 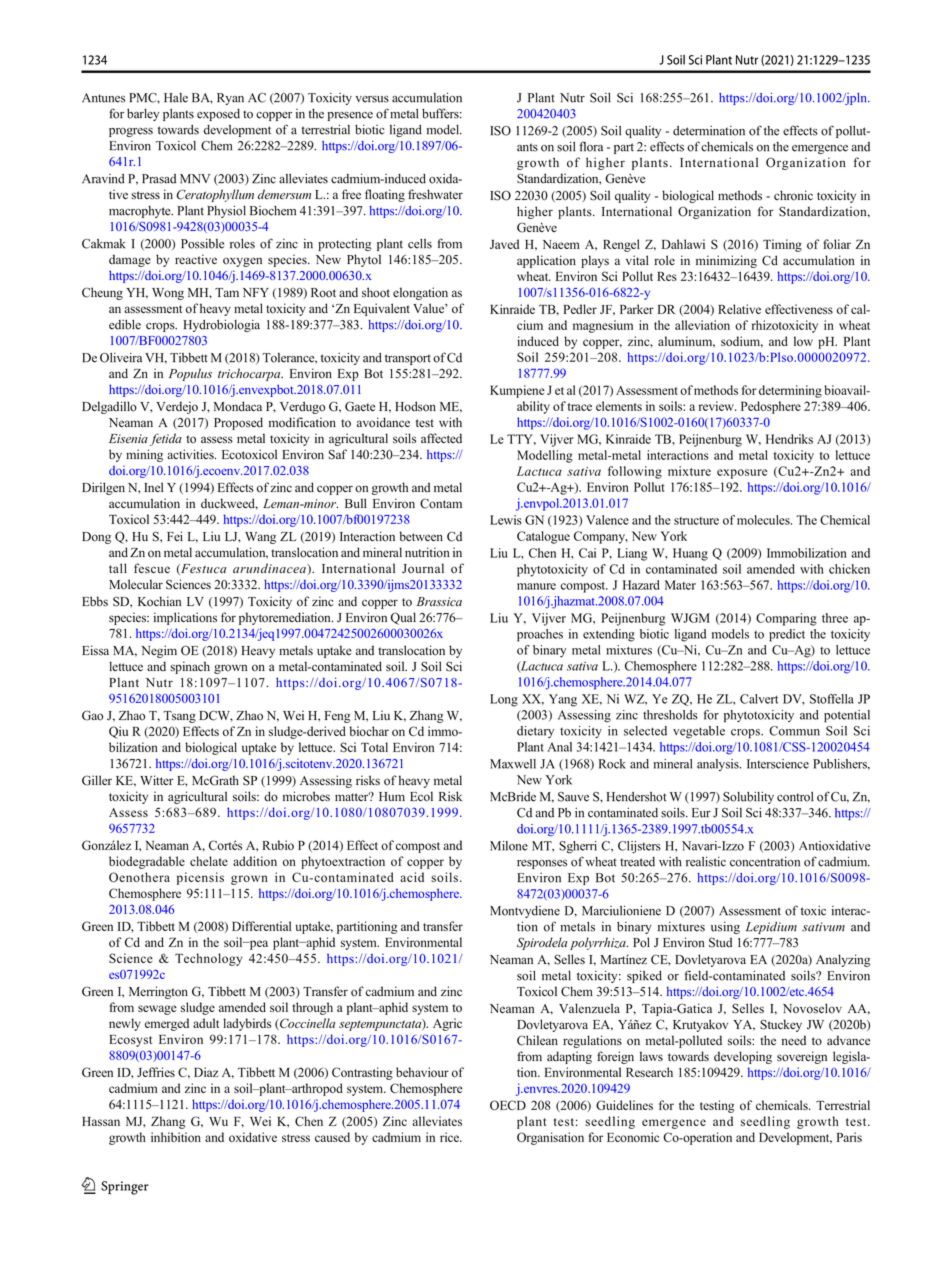 I want to click on freshwater, so click(x=435, y=194).
